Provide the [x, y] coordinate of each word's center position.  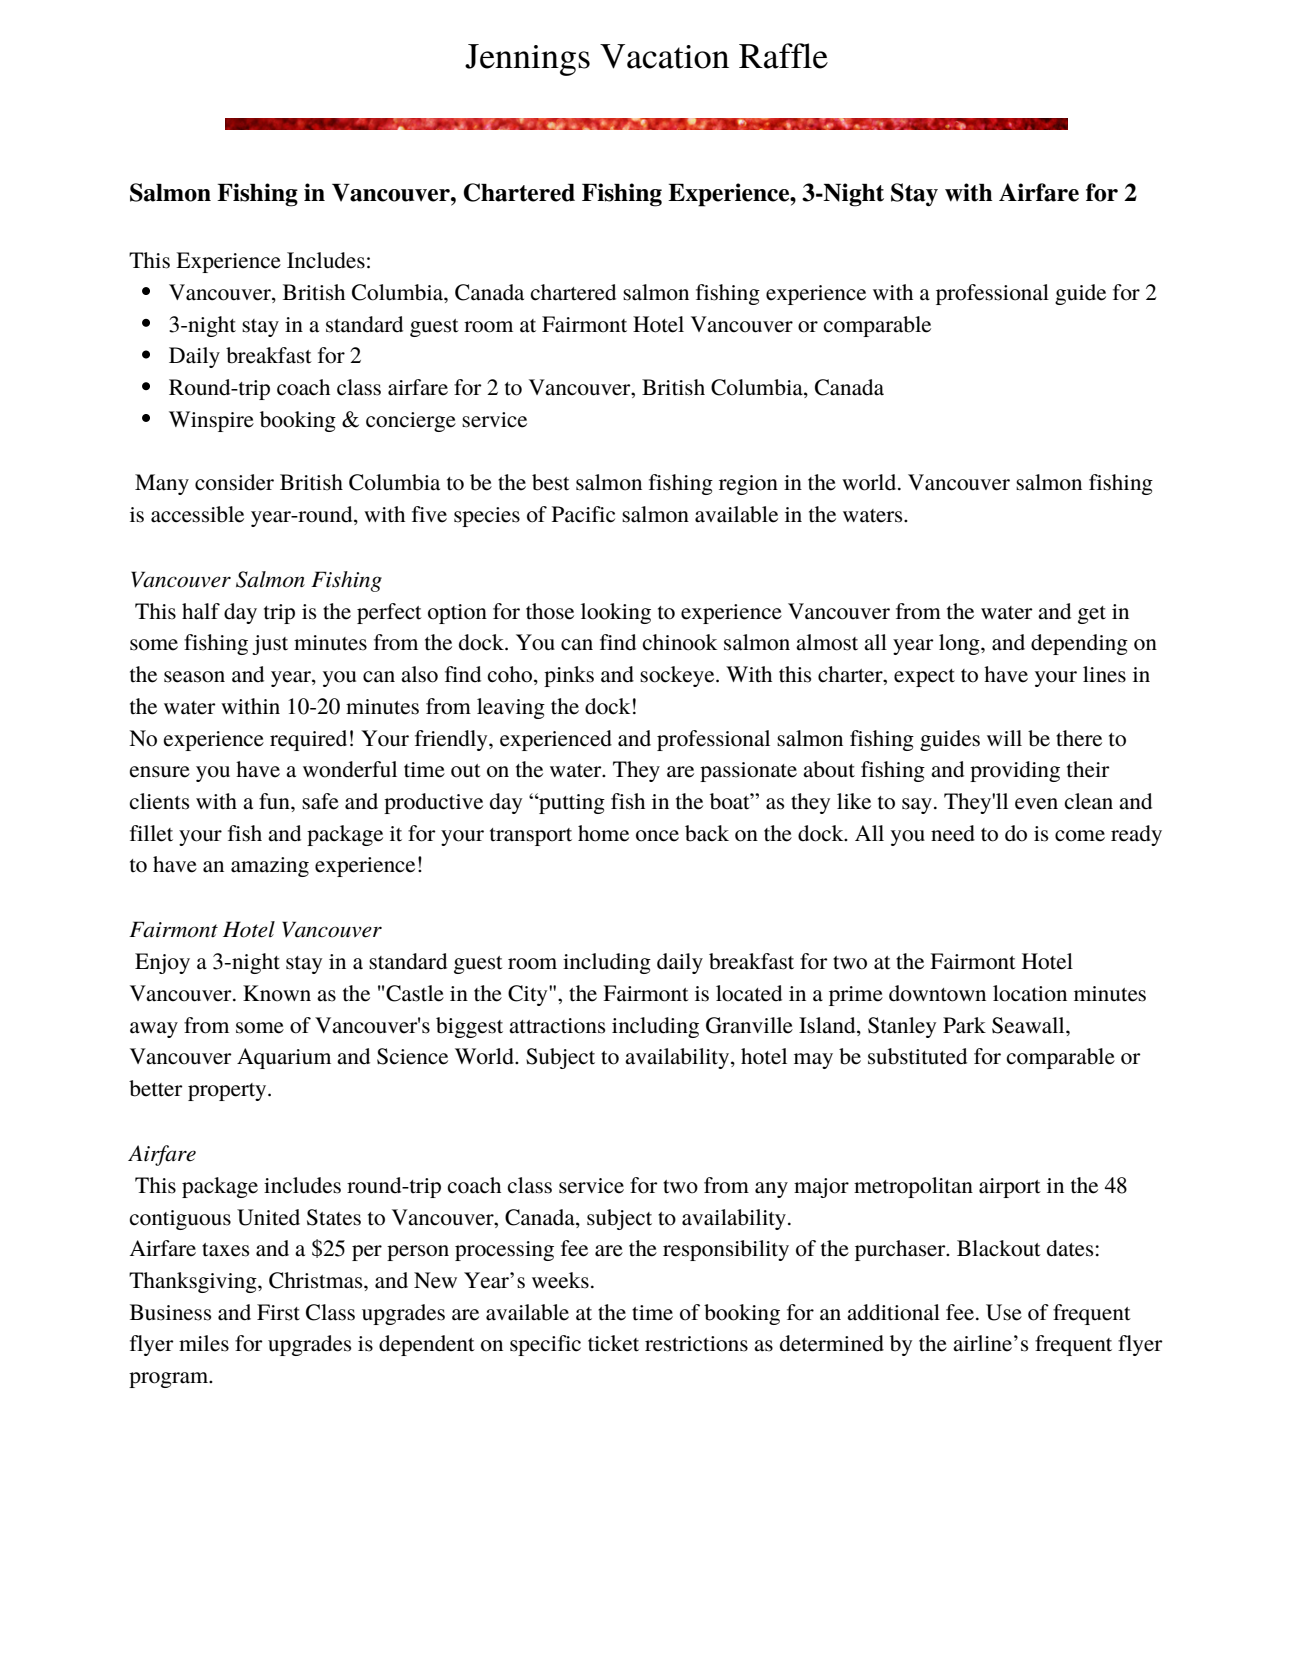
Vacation [664, 56]
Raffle [783, 56]
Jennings [527, 60]
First [278, 1312]
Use [1004, 1312]
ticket [613, 1343]
